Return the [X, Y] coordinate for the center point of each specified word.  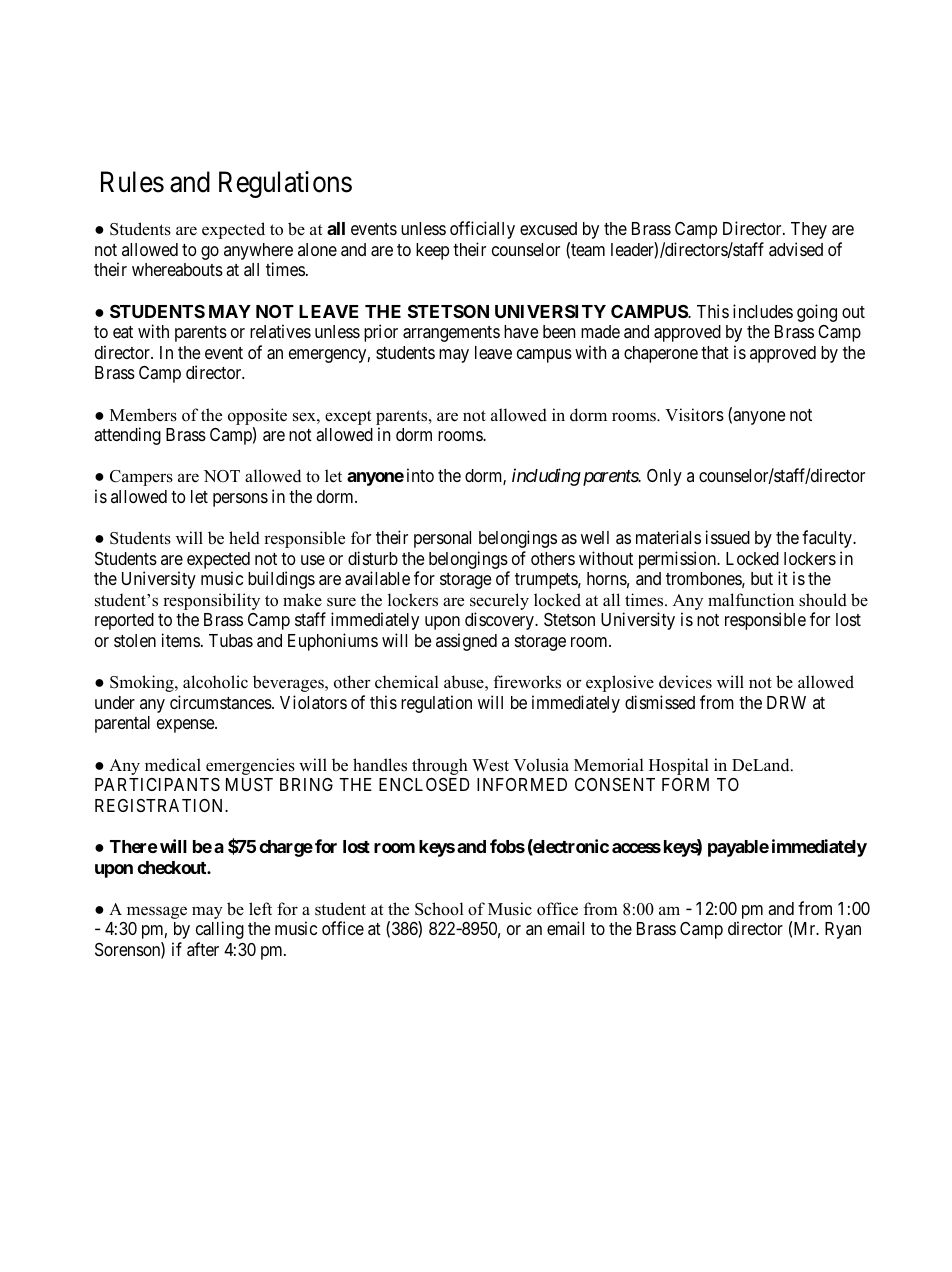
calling [220, 930]
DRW [786, 702]
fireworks [527, 682]
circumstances [221, 702]
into [420, 475]
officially [482, 230]
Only [664, 477]
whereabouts [177, 269]
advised [796, 249]
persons [240, 500]
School [439, 909]
